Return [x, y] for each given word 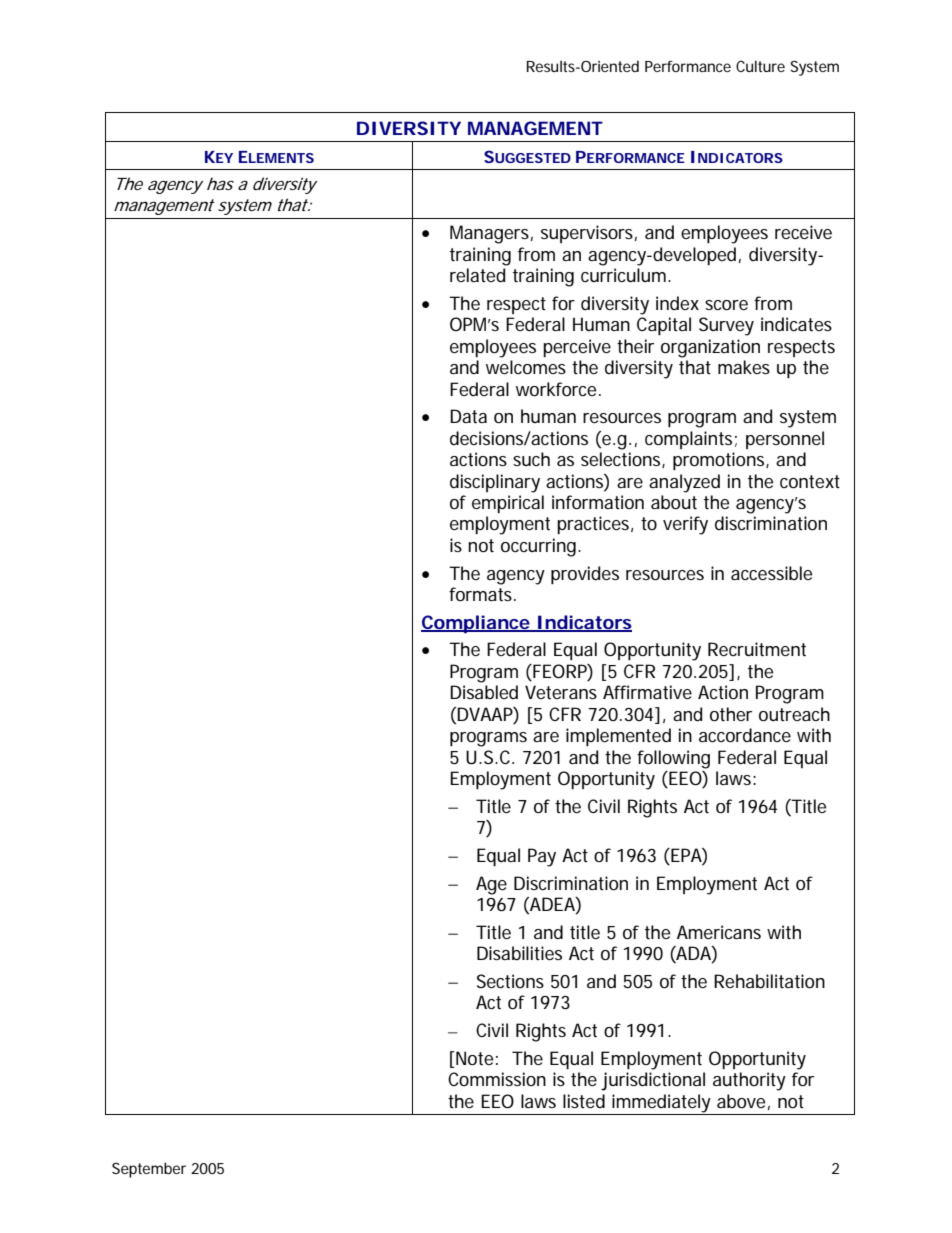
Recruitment [757, 649]
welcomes [526, 367]
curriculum [625, 275]
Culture [760, 66]
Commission [497, 1079]
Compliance [476, 624]
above [741, 1101]
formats [482, 594]
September [149, 1170]
